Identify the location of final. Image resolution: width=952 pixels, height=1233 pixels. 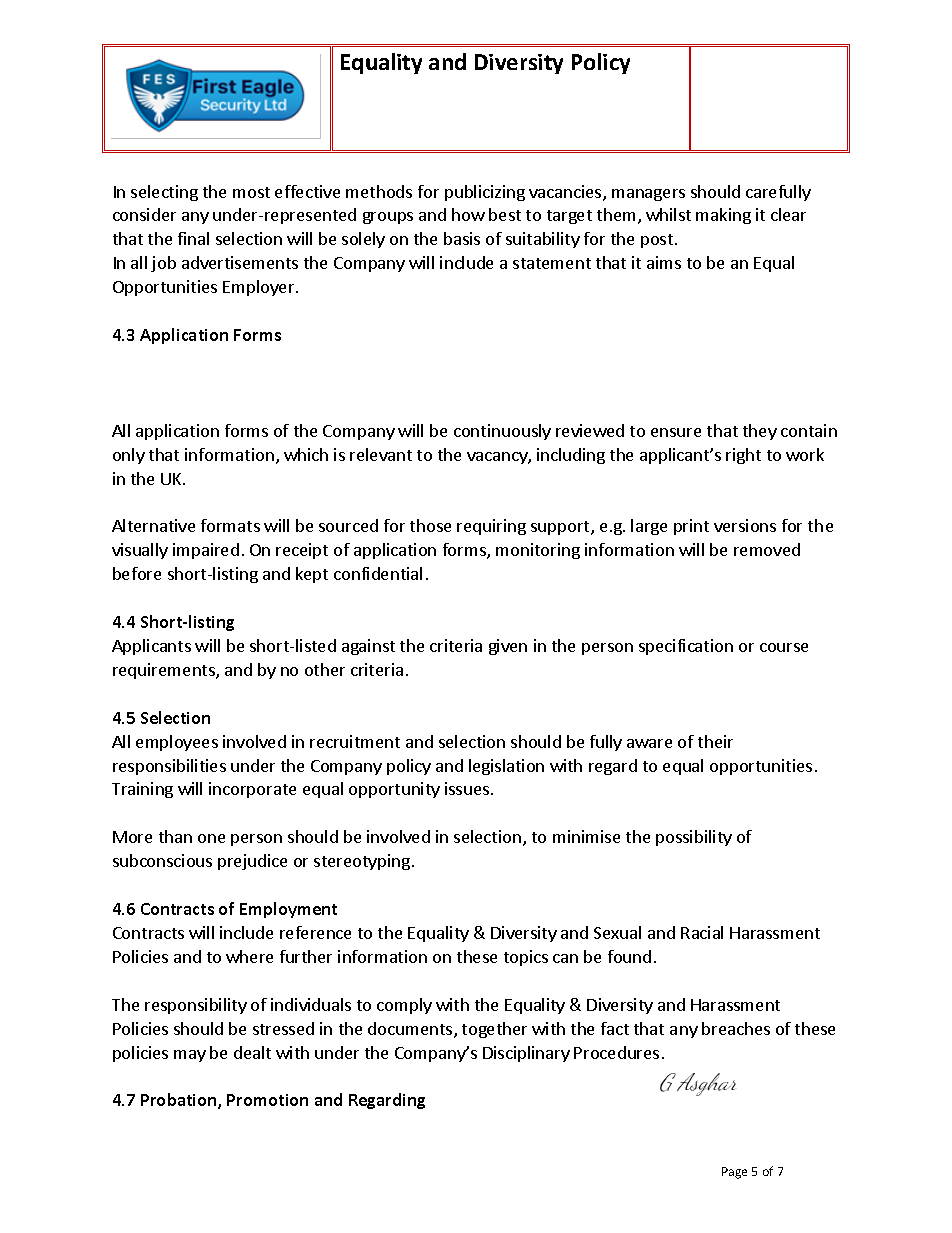
(193, 238).
